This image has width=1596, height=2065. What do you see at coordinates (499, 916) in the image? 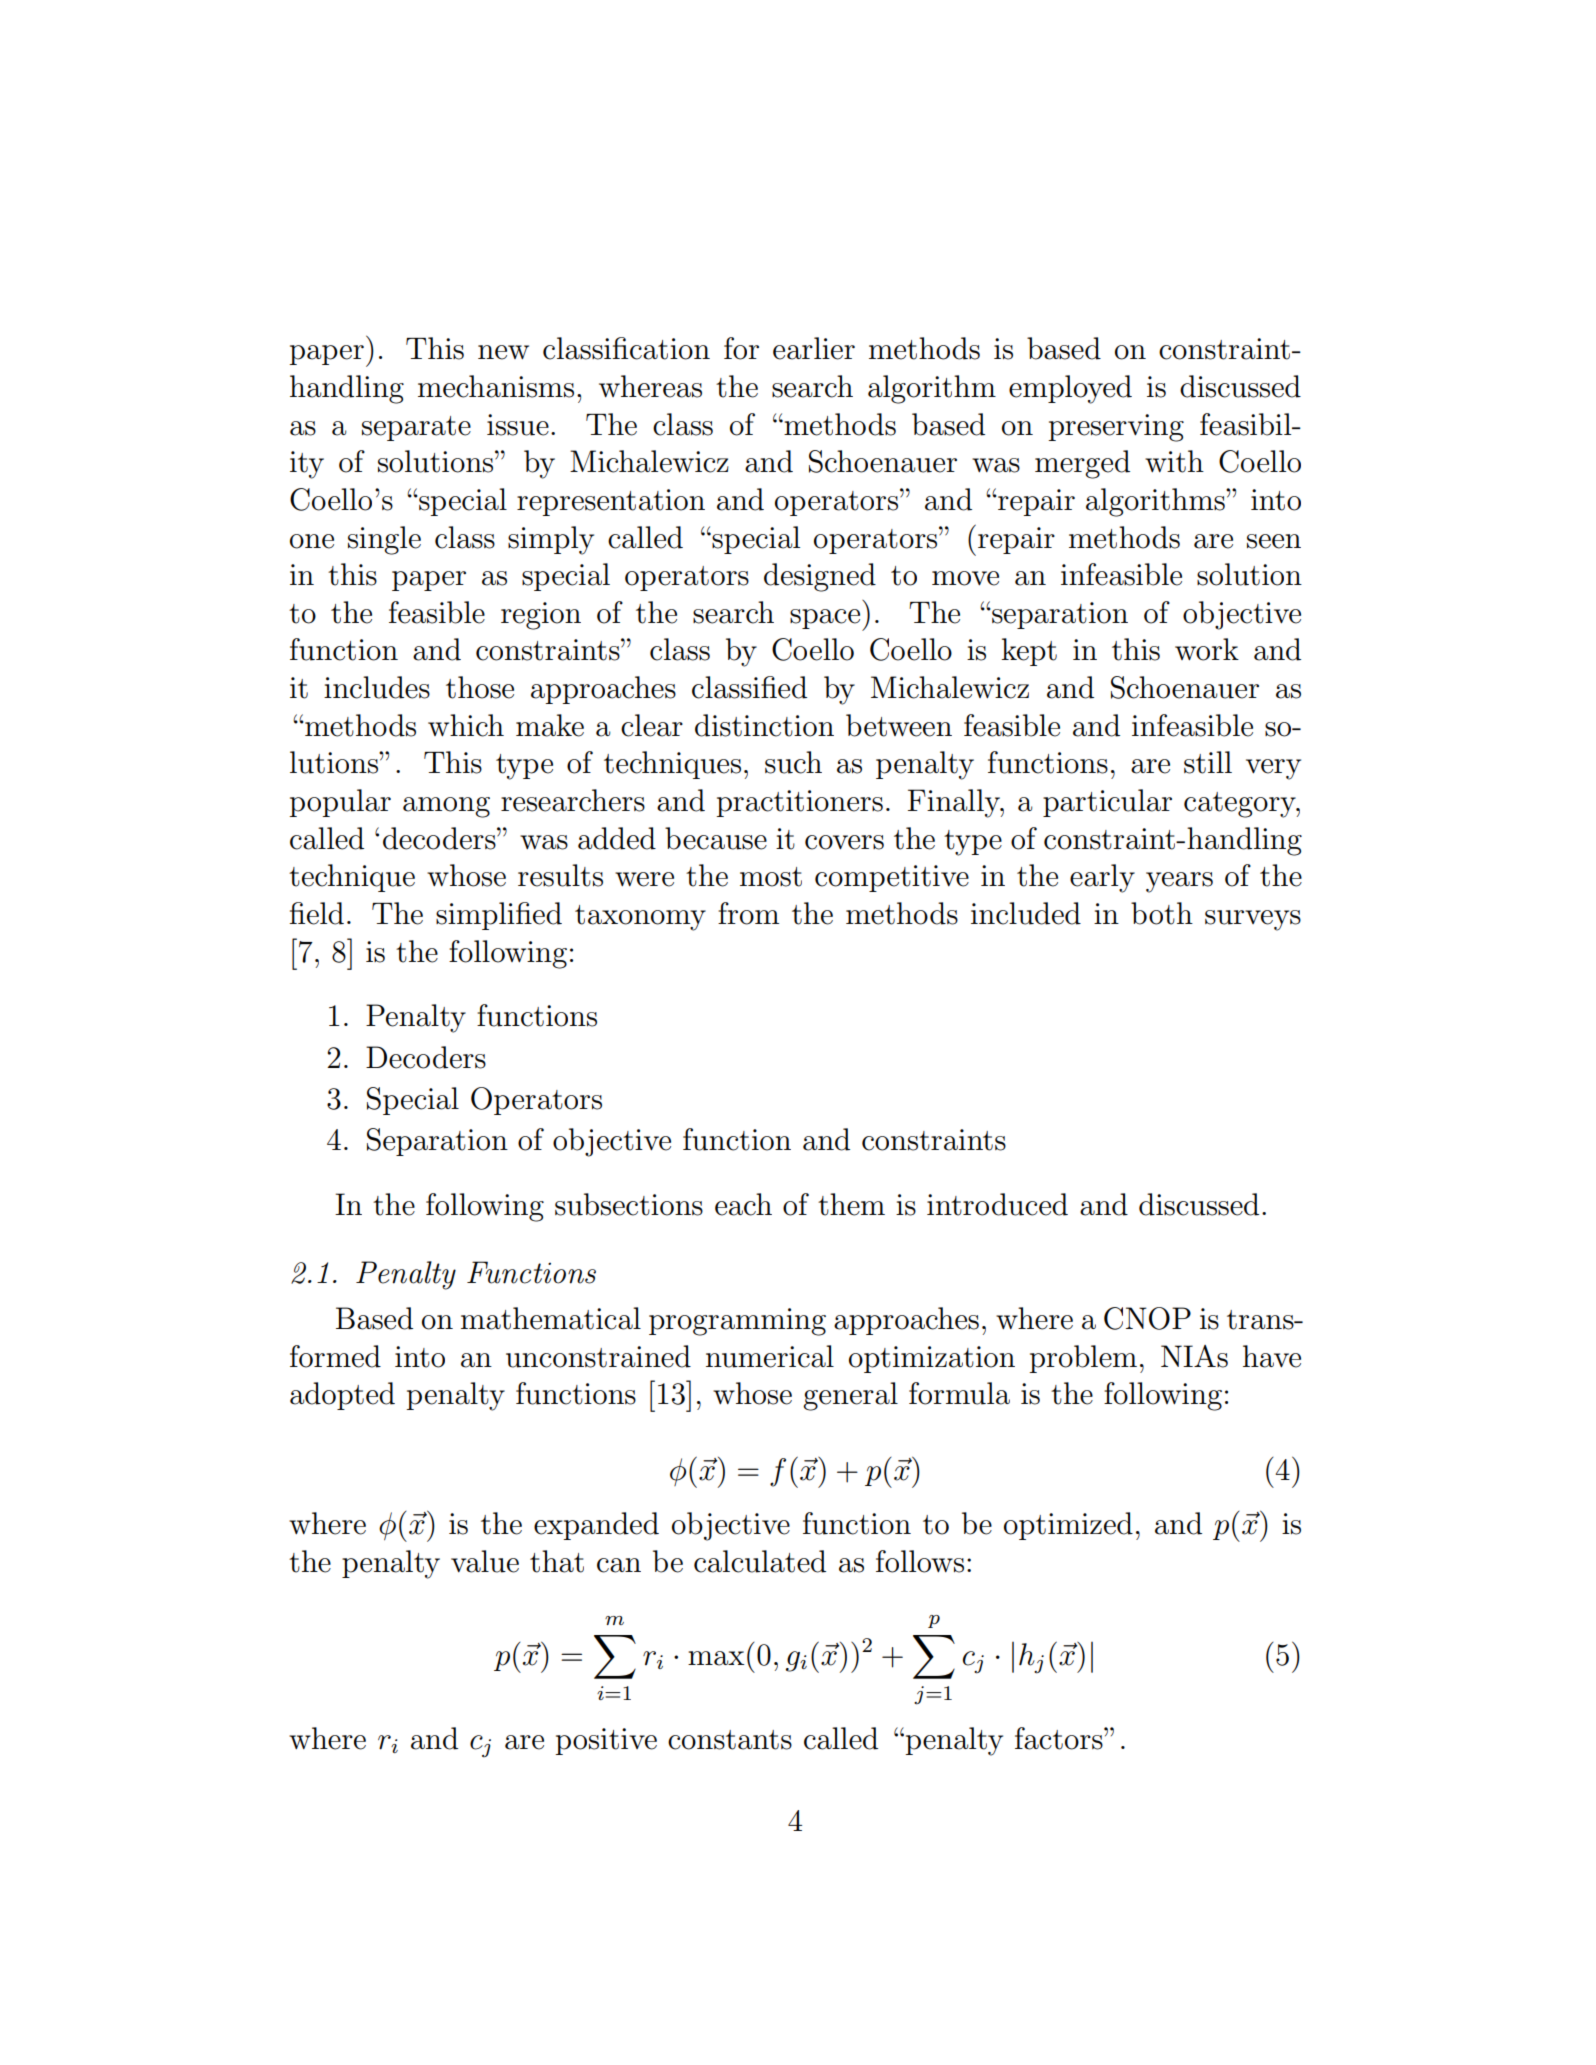
I see `simplified` at bounding box center [499, 916].
